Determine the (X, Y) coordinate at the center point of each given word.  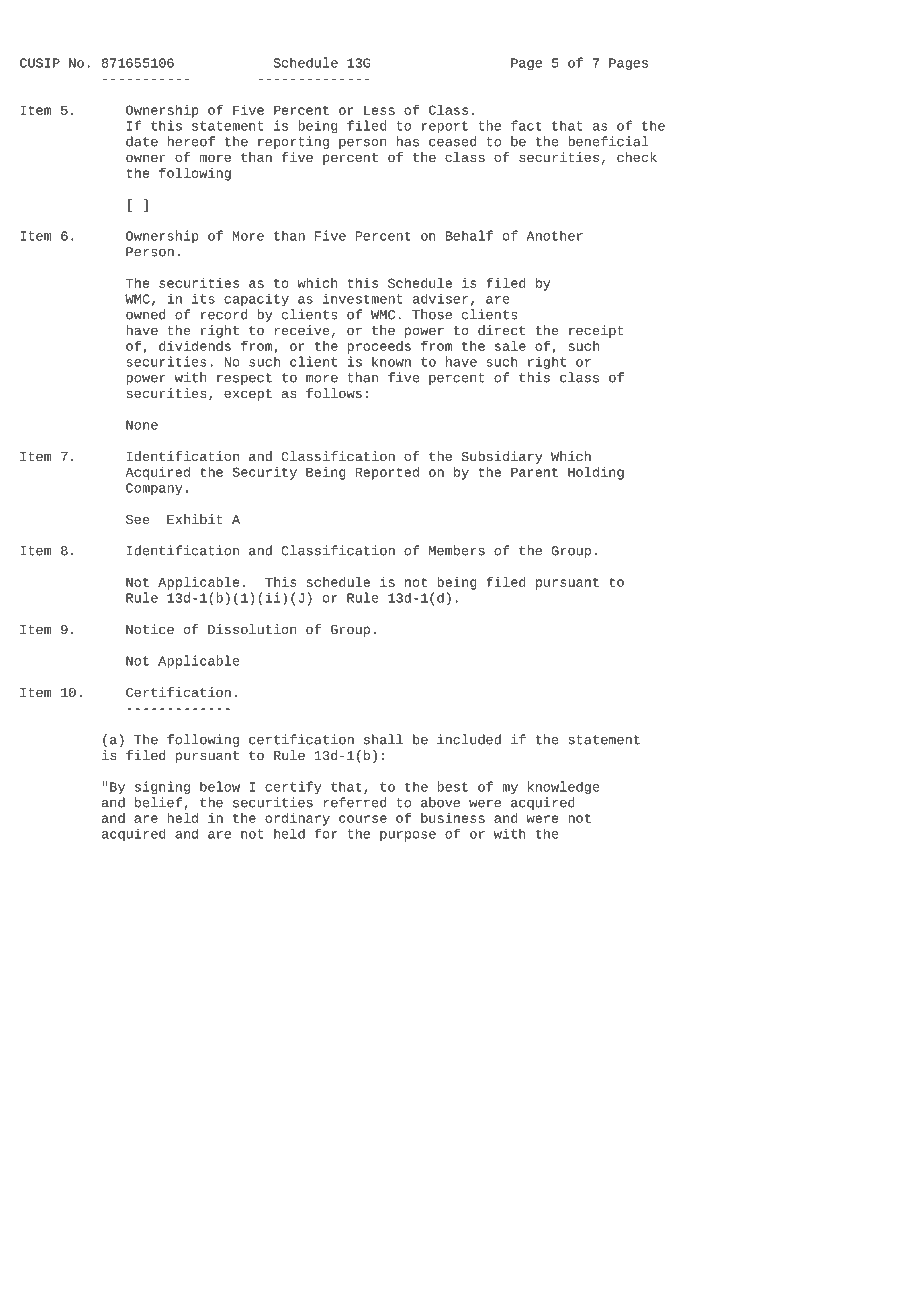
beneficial (608, 141)
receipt (596, 331)
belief (158, 802)
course (363, 819)
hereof (191, 141)
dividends (195, 346)
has (407, 141)
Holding (596, 473)
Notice (150, 629)
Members (457, 550)
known (391, 361)
